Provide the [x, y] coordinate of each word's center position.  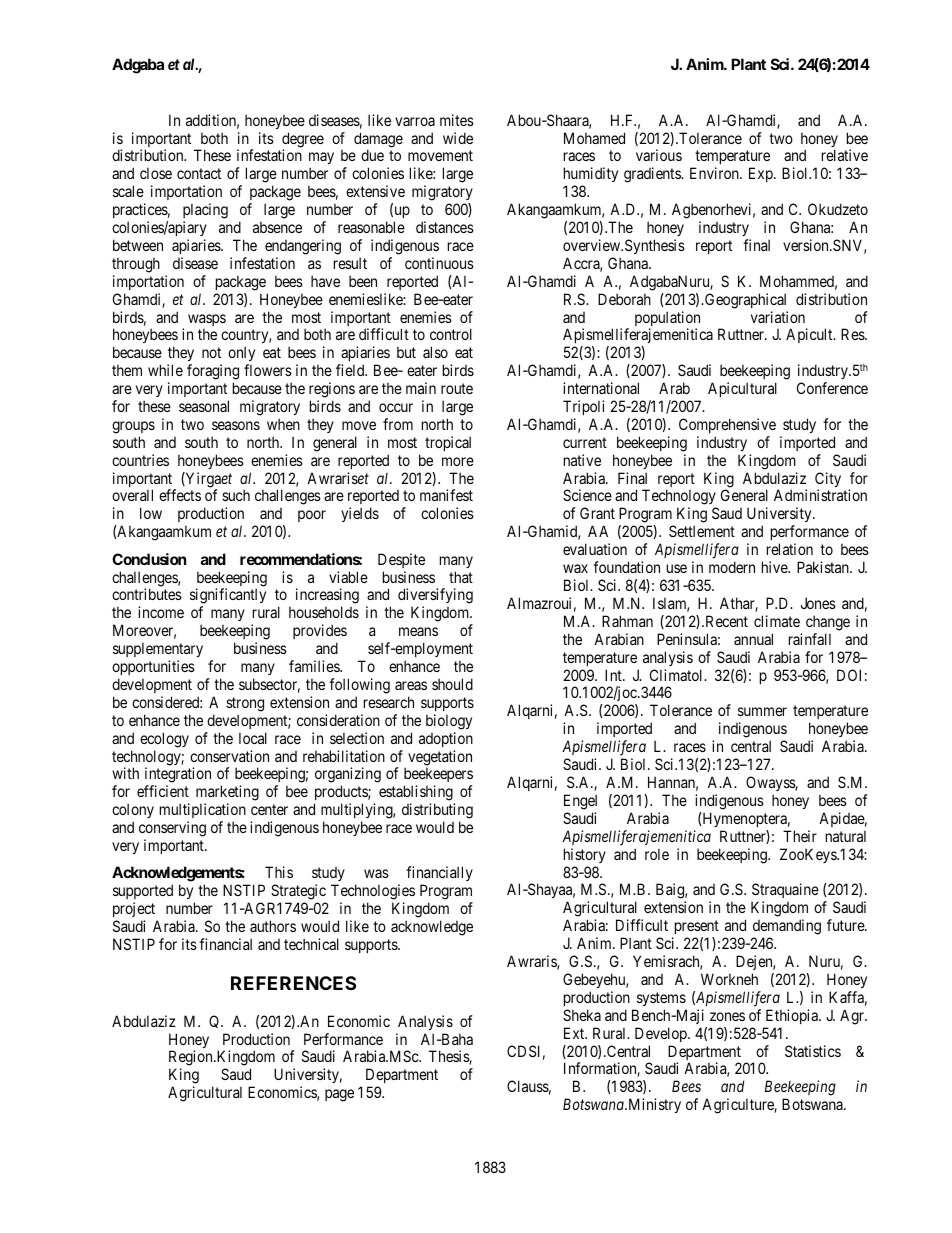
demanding [787, 927]
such [236, 495]
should [452, 684]
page [339, 1095]
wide [458, 138]
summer [762, 711]
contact [199, 173]
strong [245, 704]
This [279, 872]
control [451, 334]
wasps [207, 321]
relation [790, 549]
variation [778, 317]
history [585, 855]
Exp [762, 174]
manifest [446, 495]
